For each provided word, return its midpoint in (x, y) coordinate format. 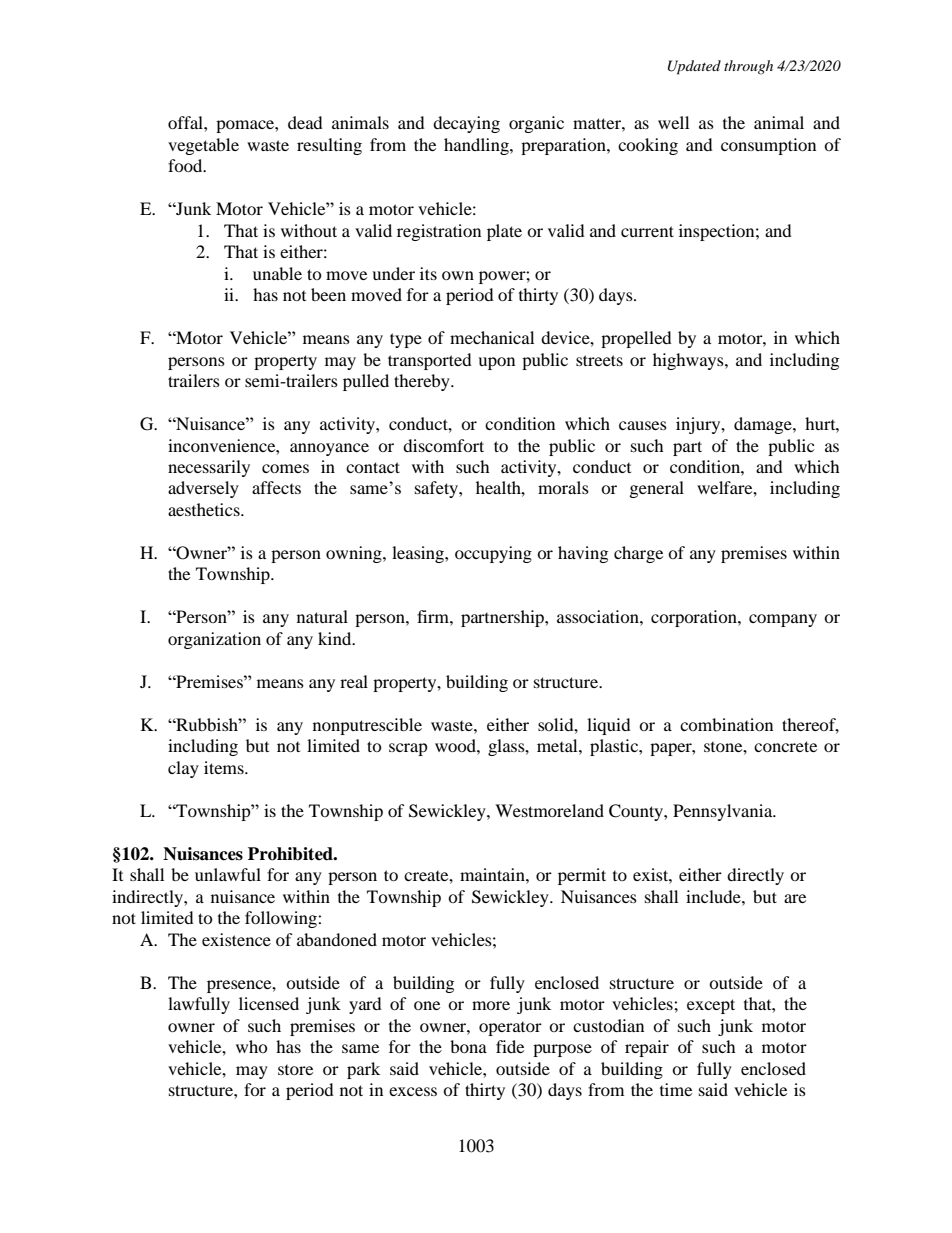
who (252, 1046)
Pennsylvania (724, 812)
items (225, 767)
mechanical (492, 337)
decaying (466, 124)
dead (305, 122)
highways (689, 361)
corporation (695, 618)
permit (582, 876)
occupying (493, 554)
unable (277, 273)
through (748, 67)
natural (322, 616)
